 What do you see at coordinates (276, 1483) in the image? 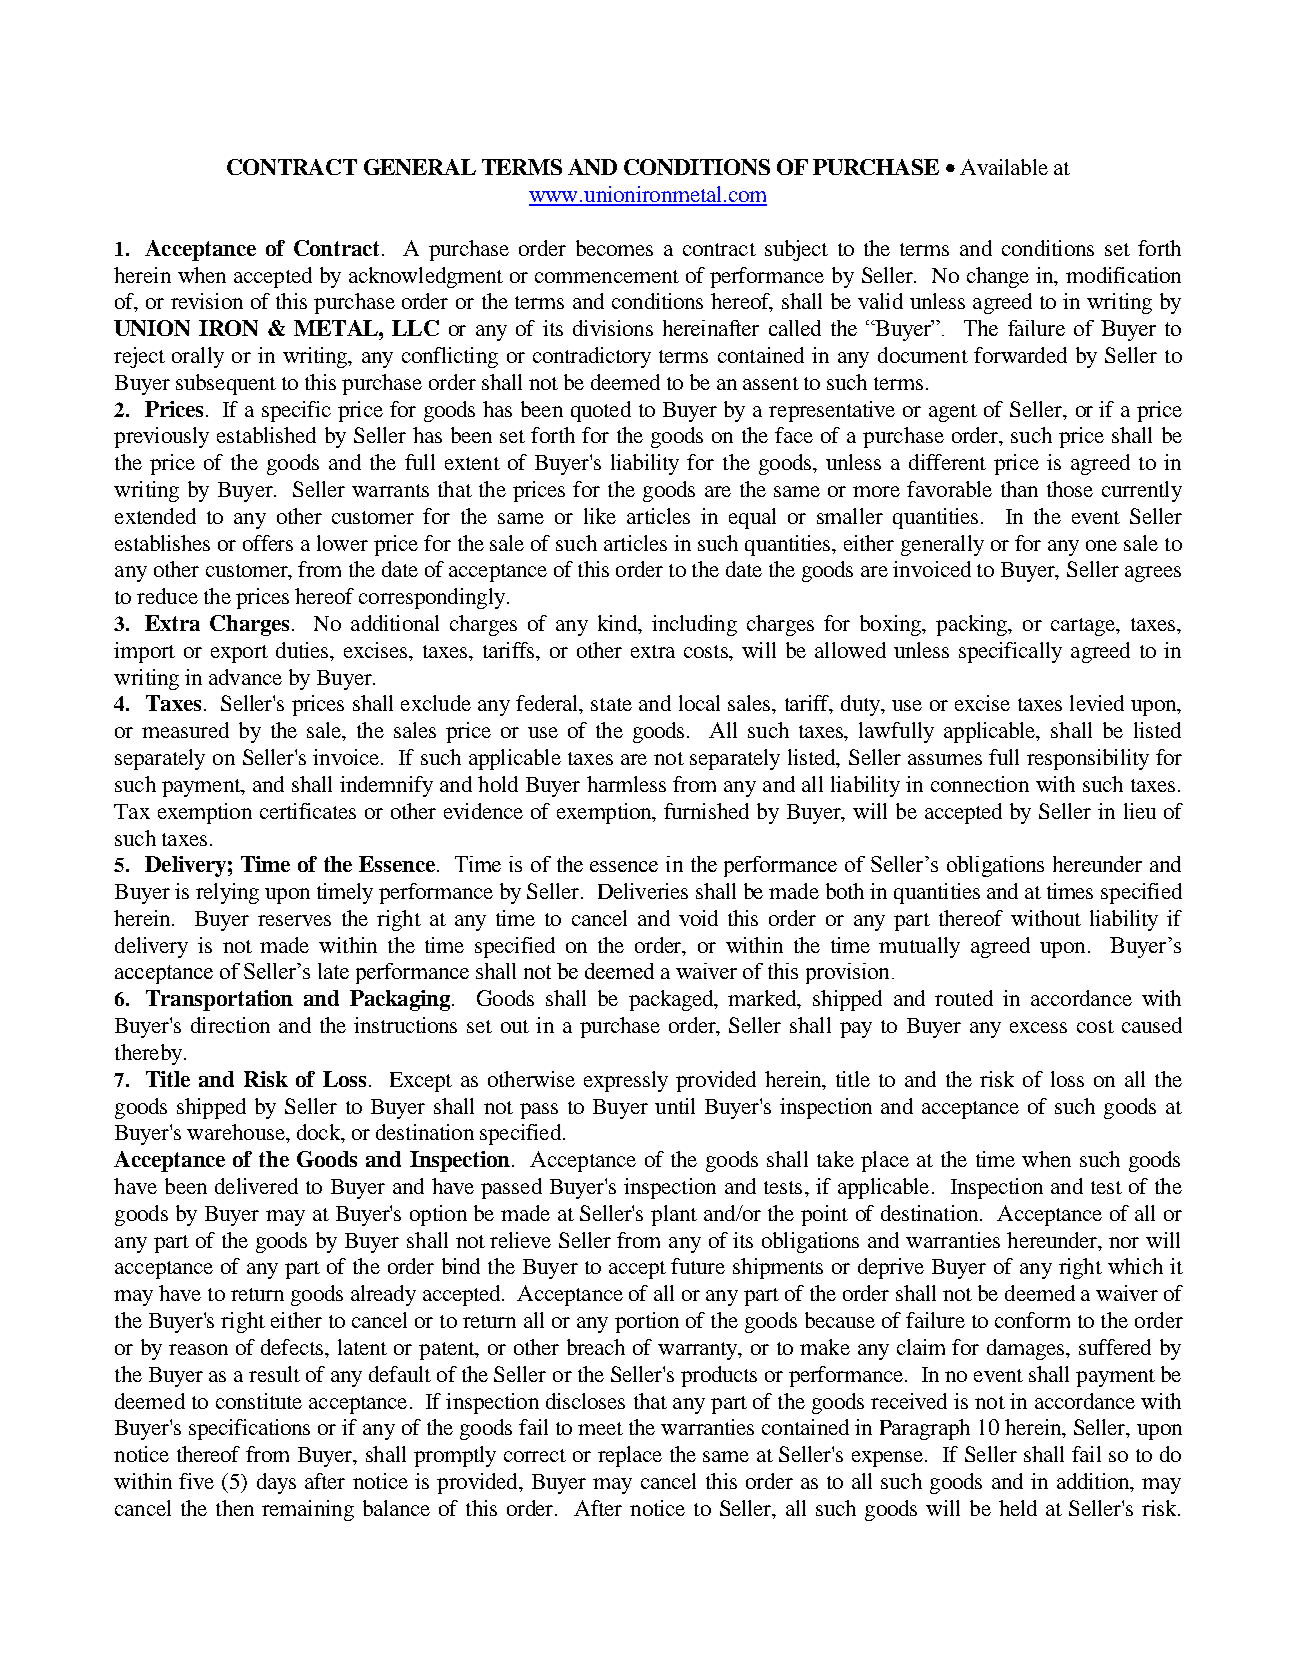
I see `days` at bounding box center [276, 1483].
